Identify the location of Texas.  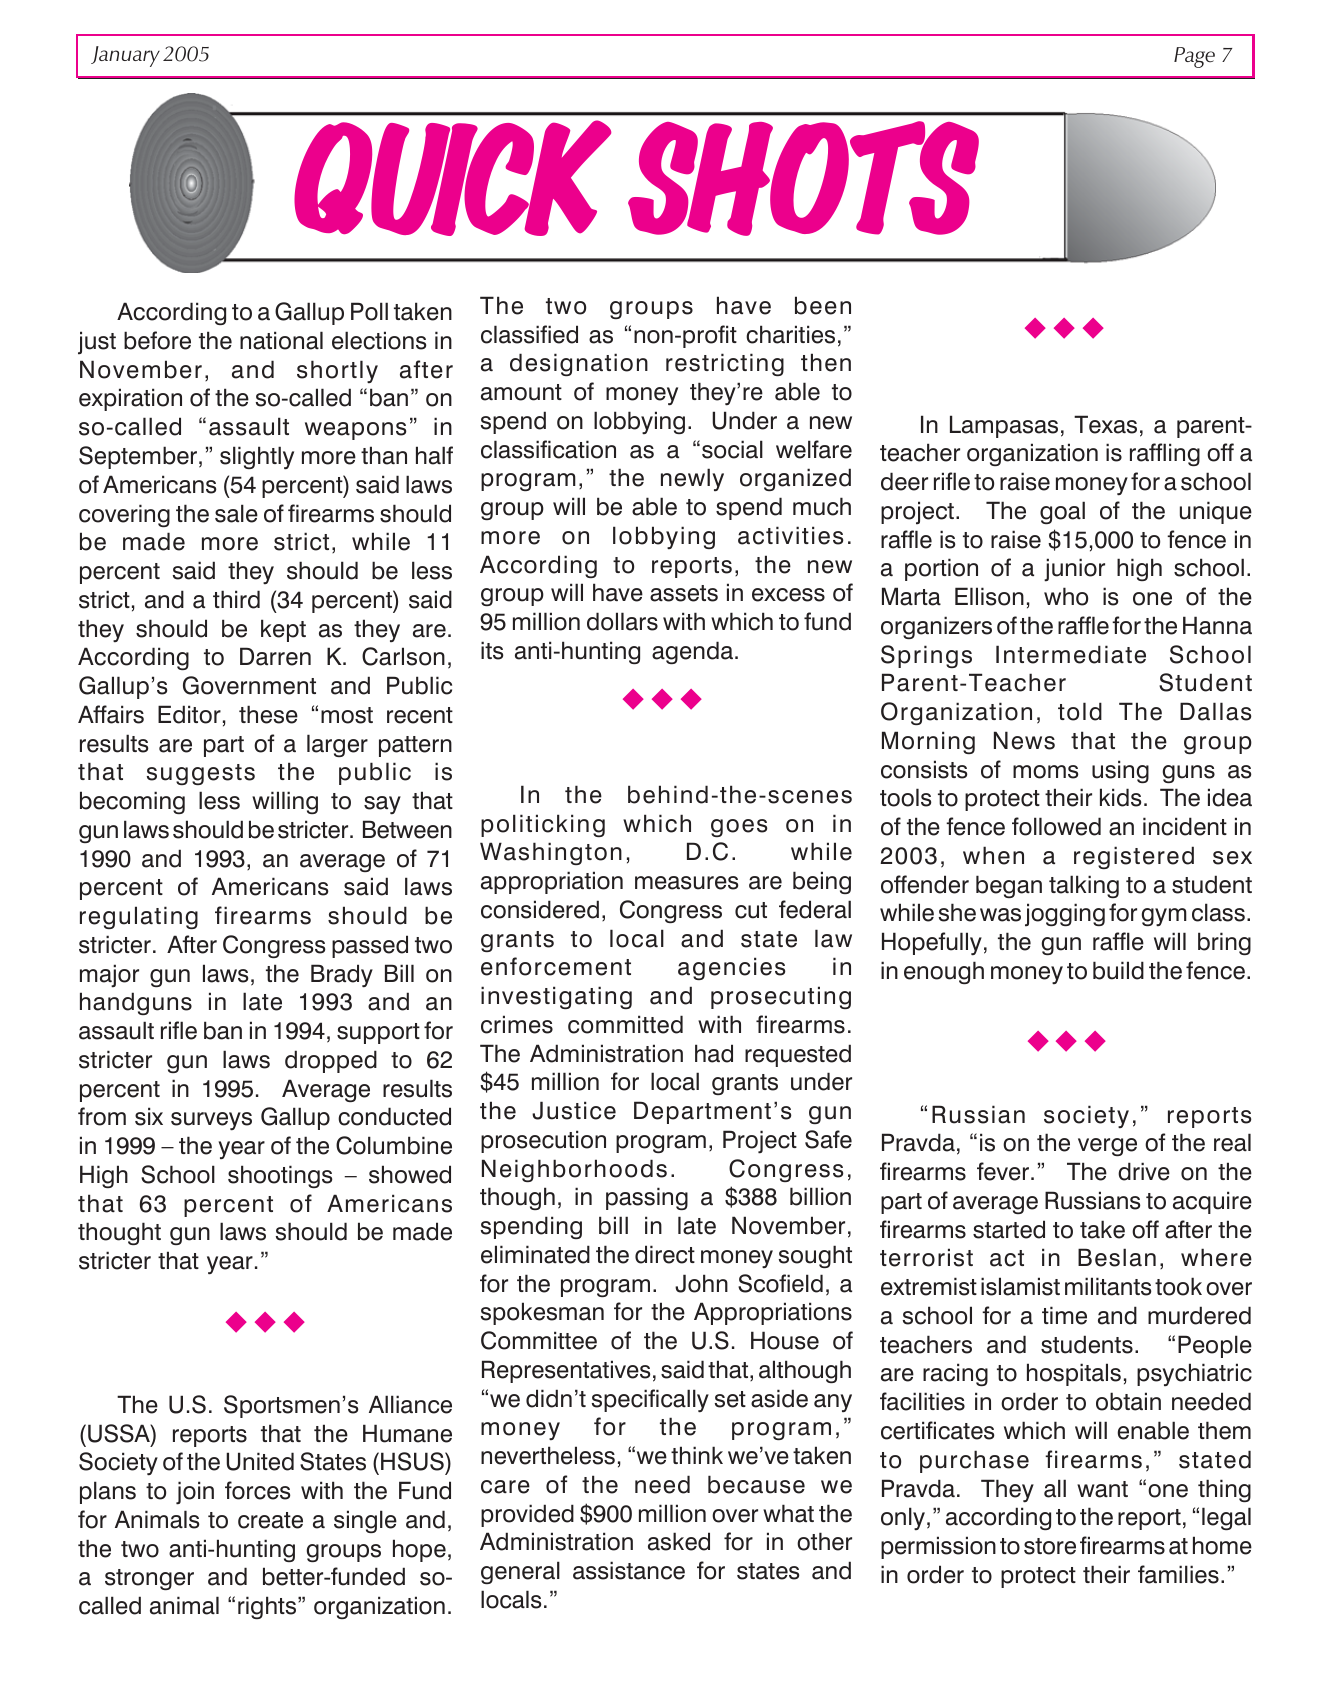
(1105, 424).
